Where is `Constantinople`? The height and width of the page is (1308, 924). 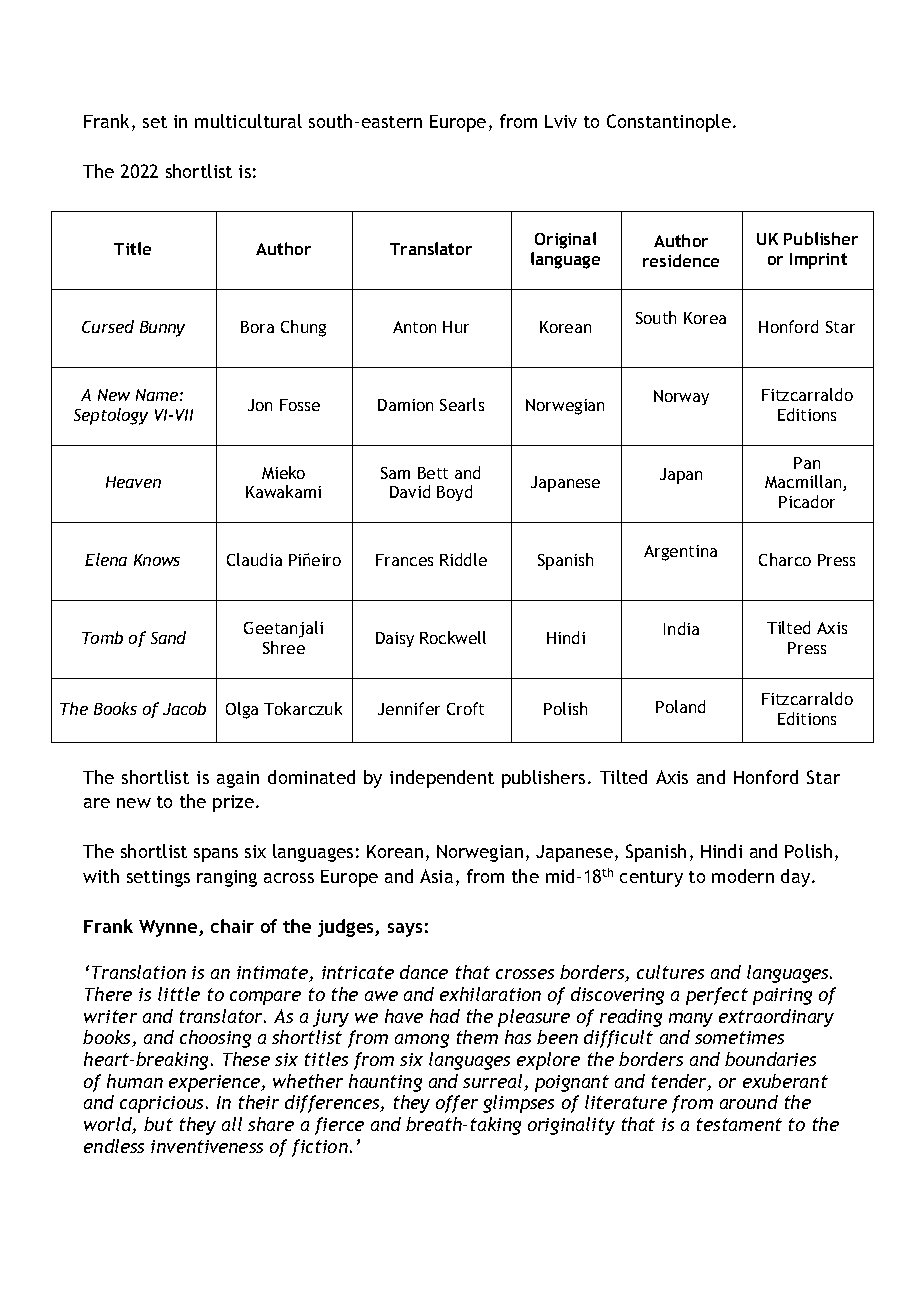
Constantinople is located at coordinates (669, 123).
